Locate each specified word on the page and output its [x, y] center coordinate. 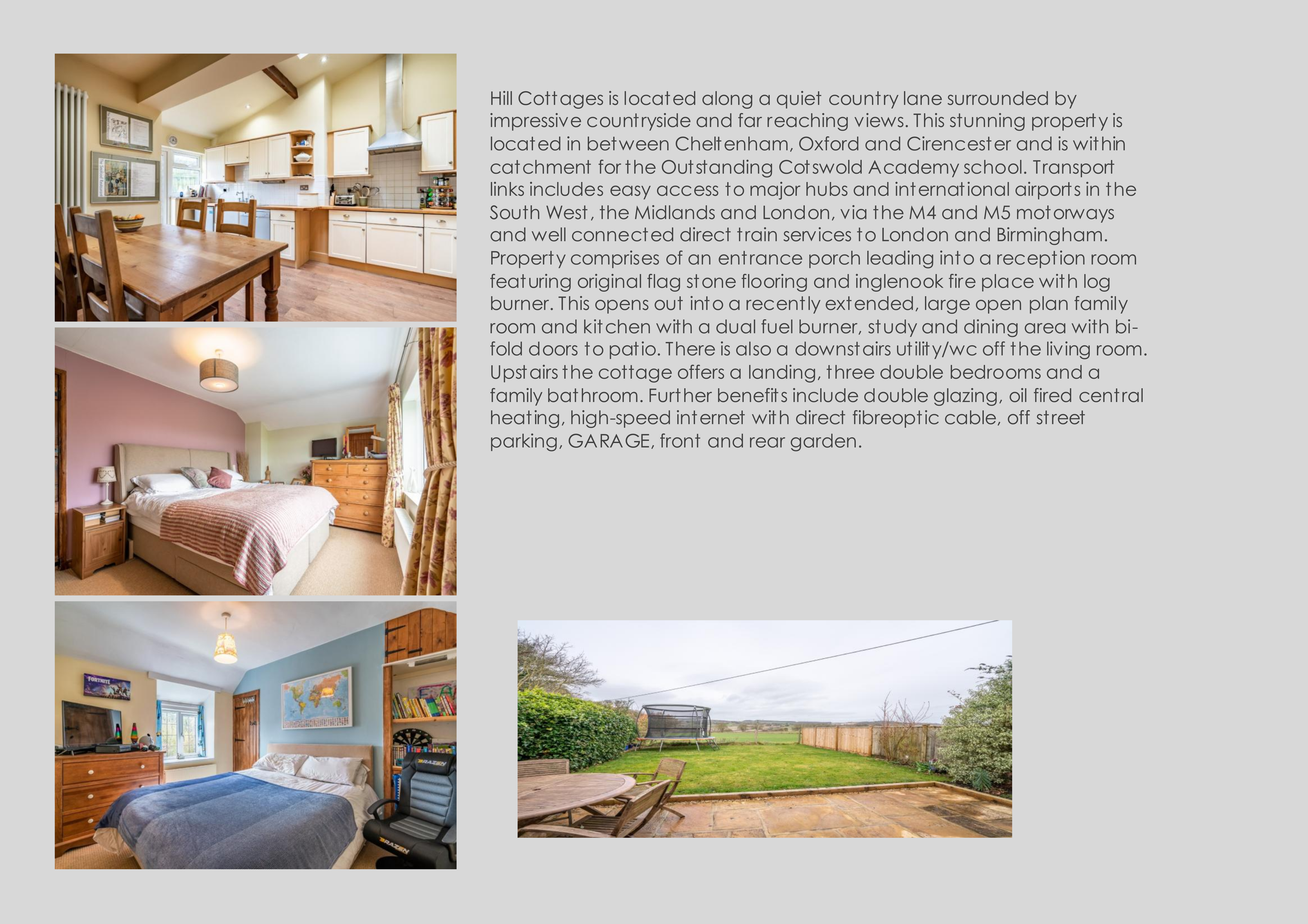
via [853, 212]
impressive [535, 122]
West [567, 212]
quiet [799, 100]
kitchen [617, 326]
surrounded [998, 98]
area [1045, 328]
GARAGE [610, 441]
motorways [1065, 214]
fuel [777, 326]
